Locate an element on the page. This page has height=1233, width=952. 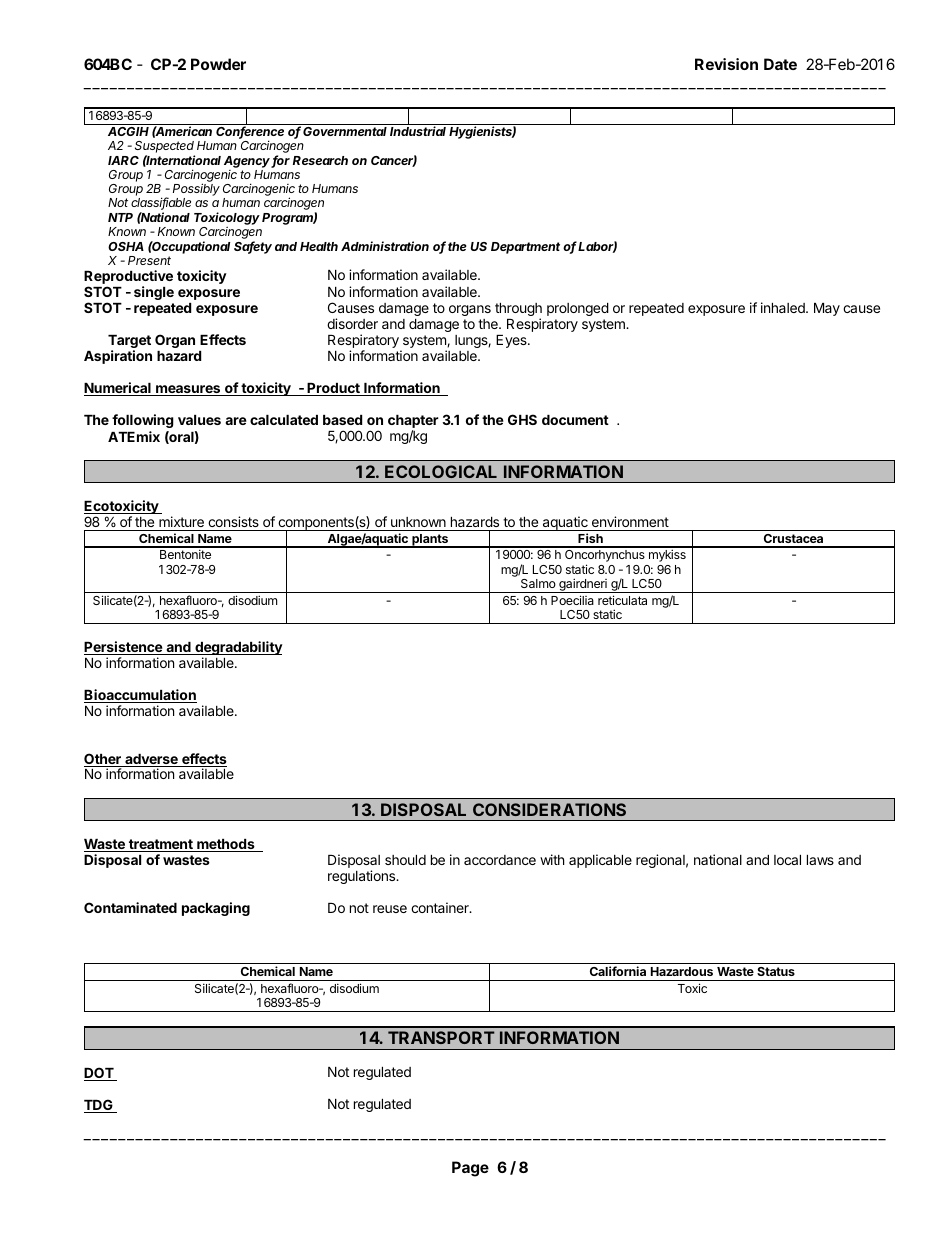
Governmental is located at coordinates (345, 131).
